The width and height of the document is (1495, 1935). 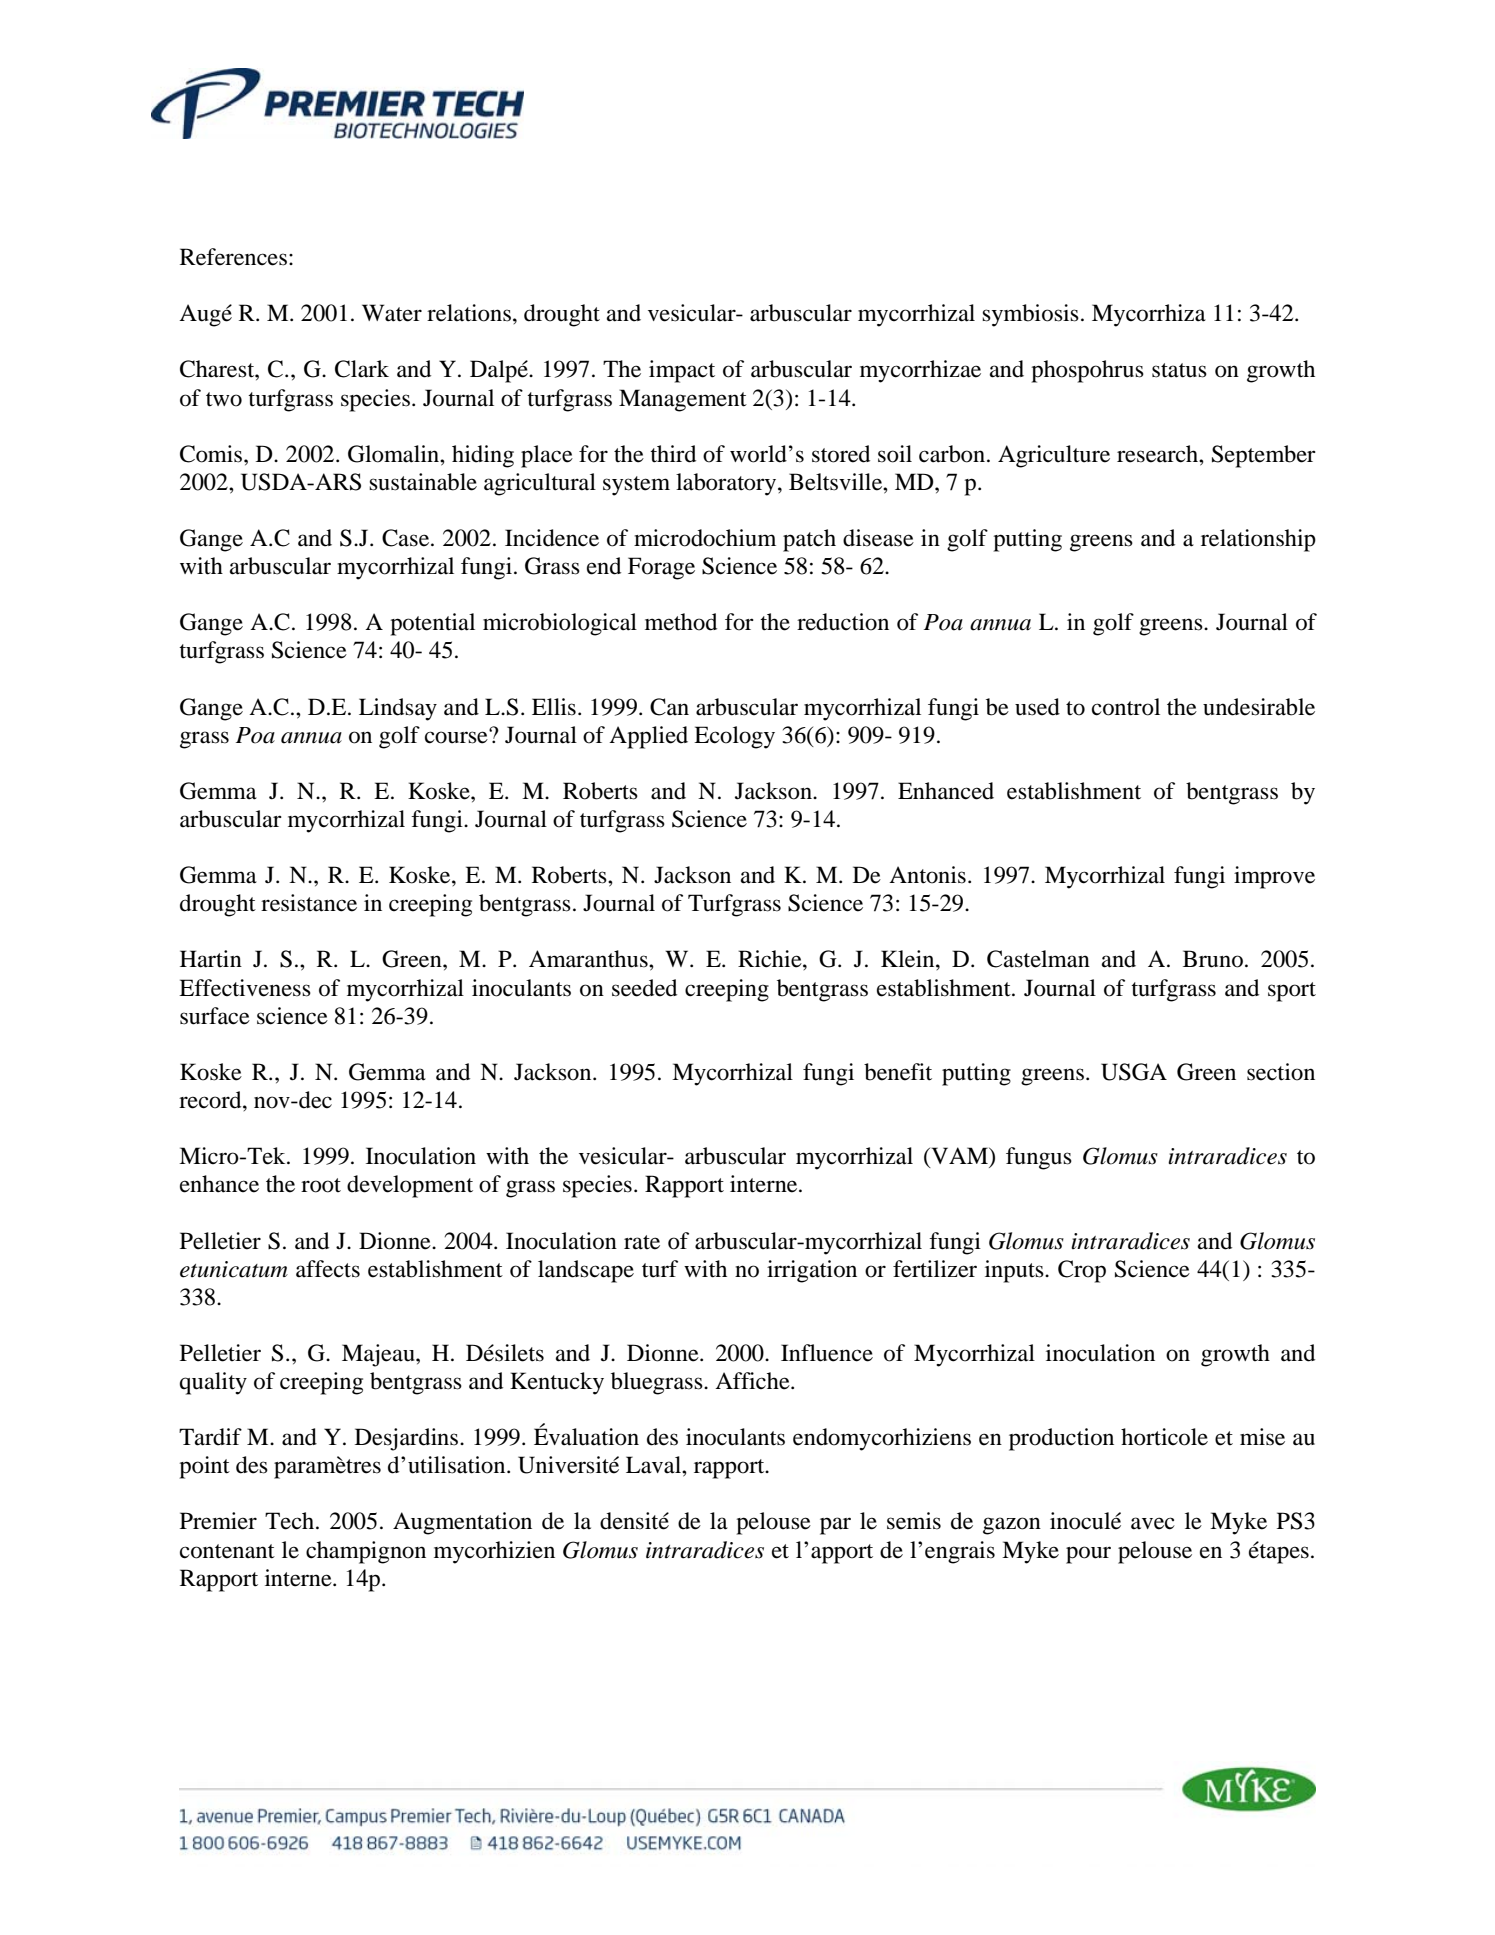 What do you see at coordinates (682, 371) in the document?
I see `impact` at bounding box center [682, 371].
